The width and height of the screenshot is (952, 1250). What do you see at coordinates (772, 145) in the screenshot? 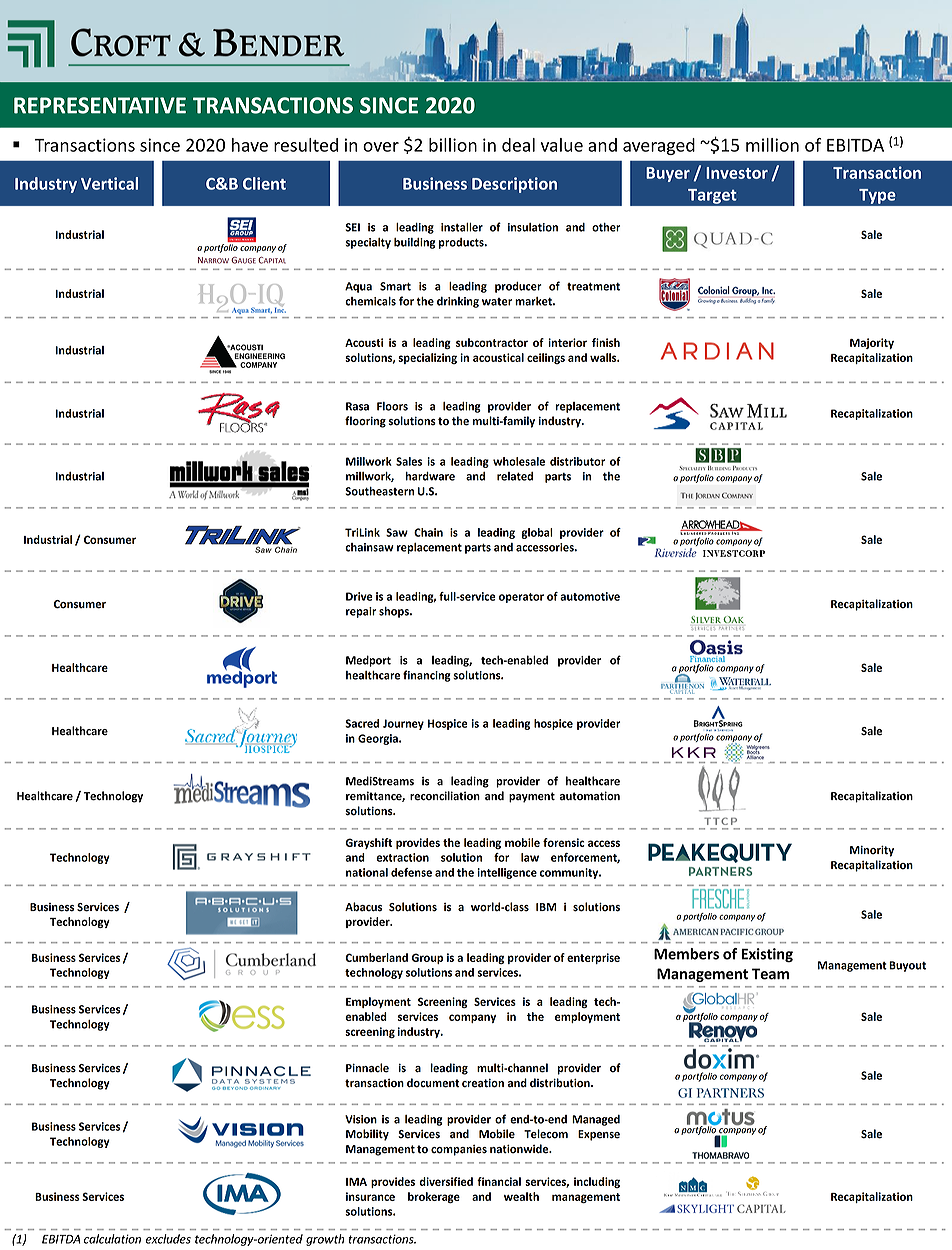
I see `million` at bounding box center [772, 145].
